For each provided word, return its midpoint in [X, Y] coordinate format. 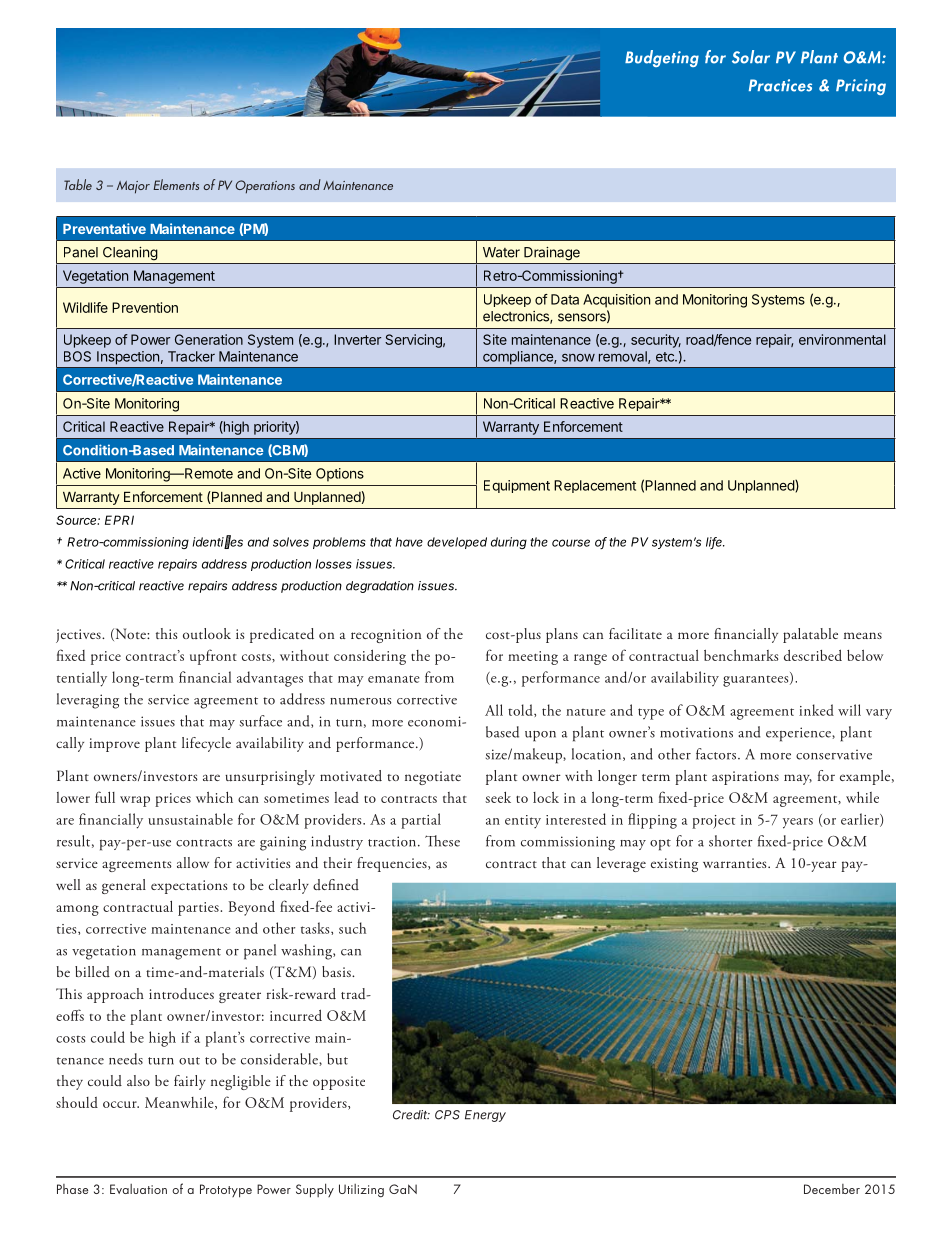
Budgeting [662, 58]
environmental [842, 339]
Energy [485, 1116]
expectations [189, 887]
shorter [731, 841]
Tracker [191, 356]
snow [578, 358]
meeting [533, 658]
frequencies [393, 864]
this [167, 633]
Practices [780, 85]
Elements [176, 184]
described [813, 655]
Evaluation [138, 1189]
